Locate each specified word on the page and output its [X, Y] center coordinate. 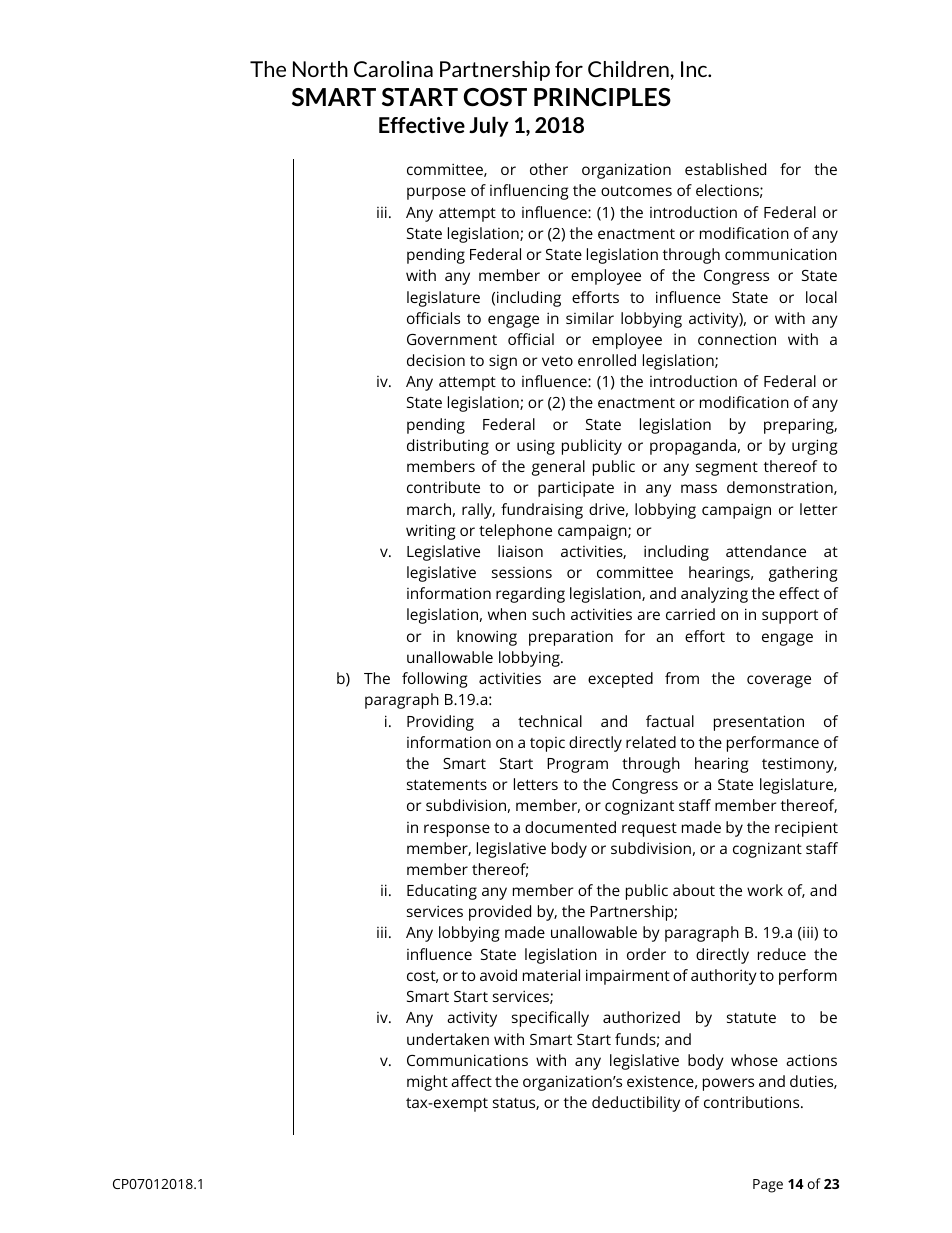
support [790, 617]
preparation [571, 638]
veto [557, 361]
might [427, 1083]
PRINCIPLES [602, 97]
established [725, 169]
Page [768, 1186]
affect [471, 1081]
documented [570, 827]
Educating [442, 892]
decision [436, 360]
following [434, 680]
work [765, 890]
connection [737, 339]
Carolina [393, 69]
